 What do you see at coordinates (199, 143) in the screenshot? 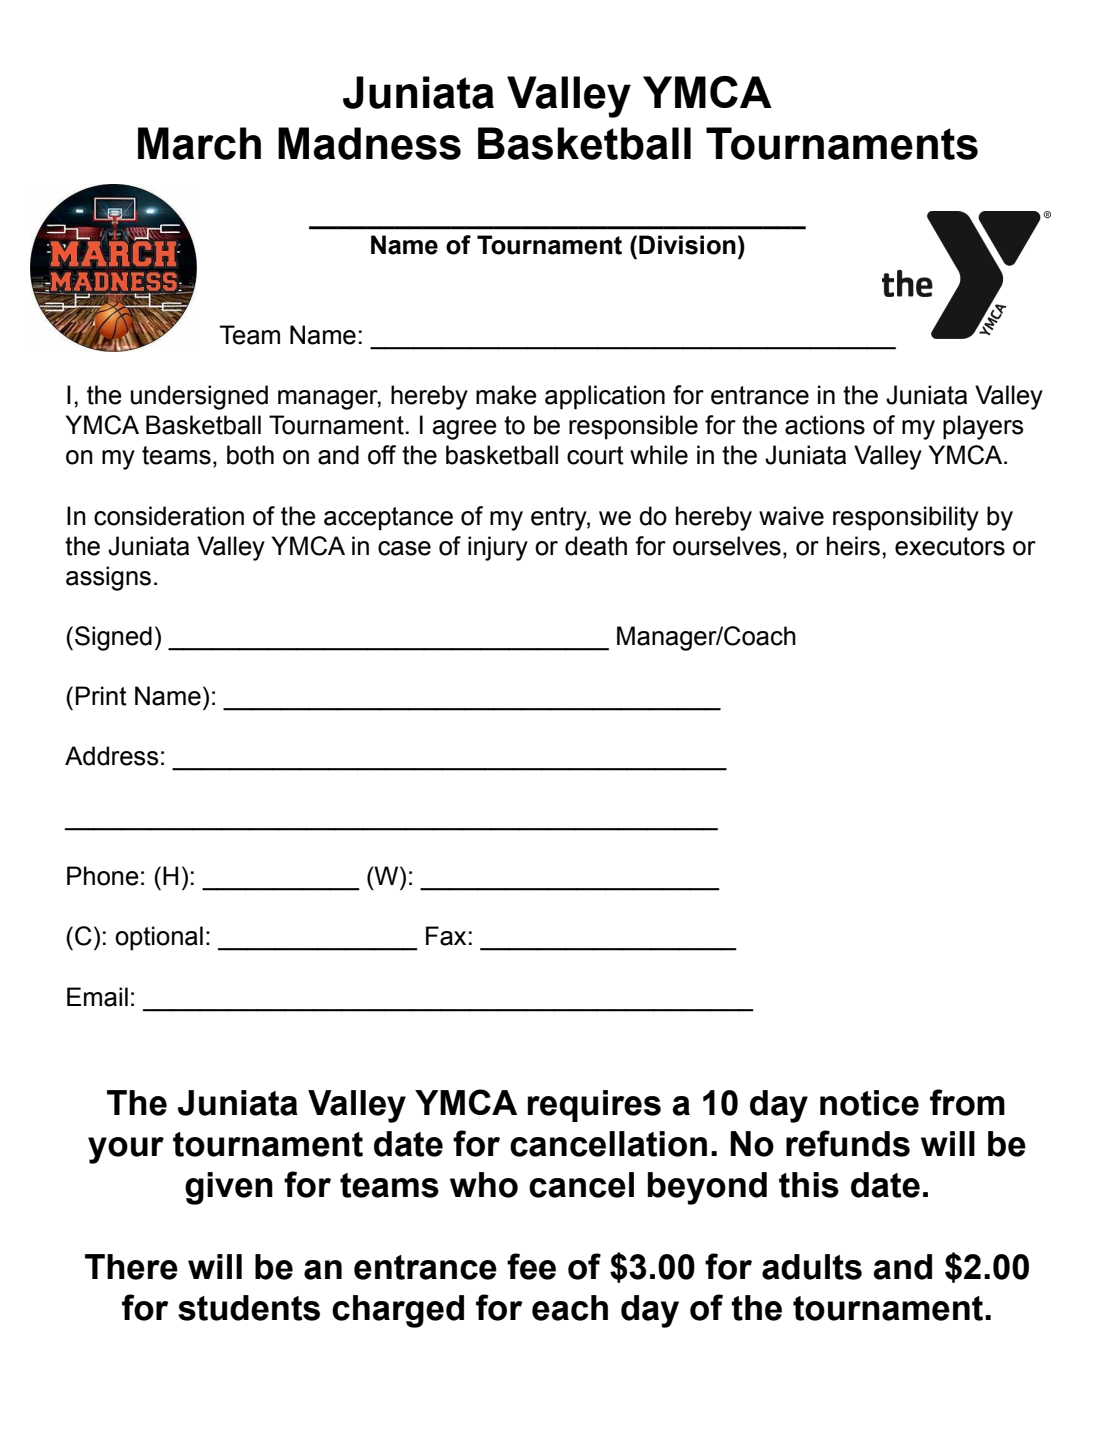
I see `March` at bounding box center [199, 143].
